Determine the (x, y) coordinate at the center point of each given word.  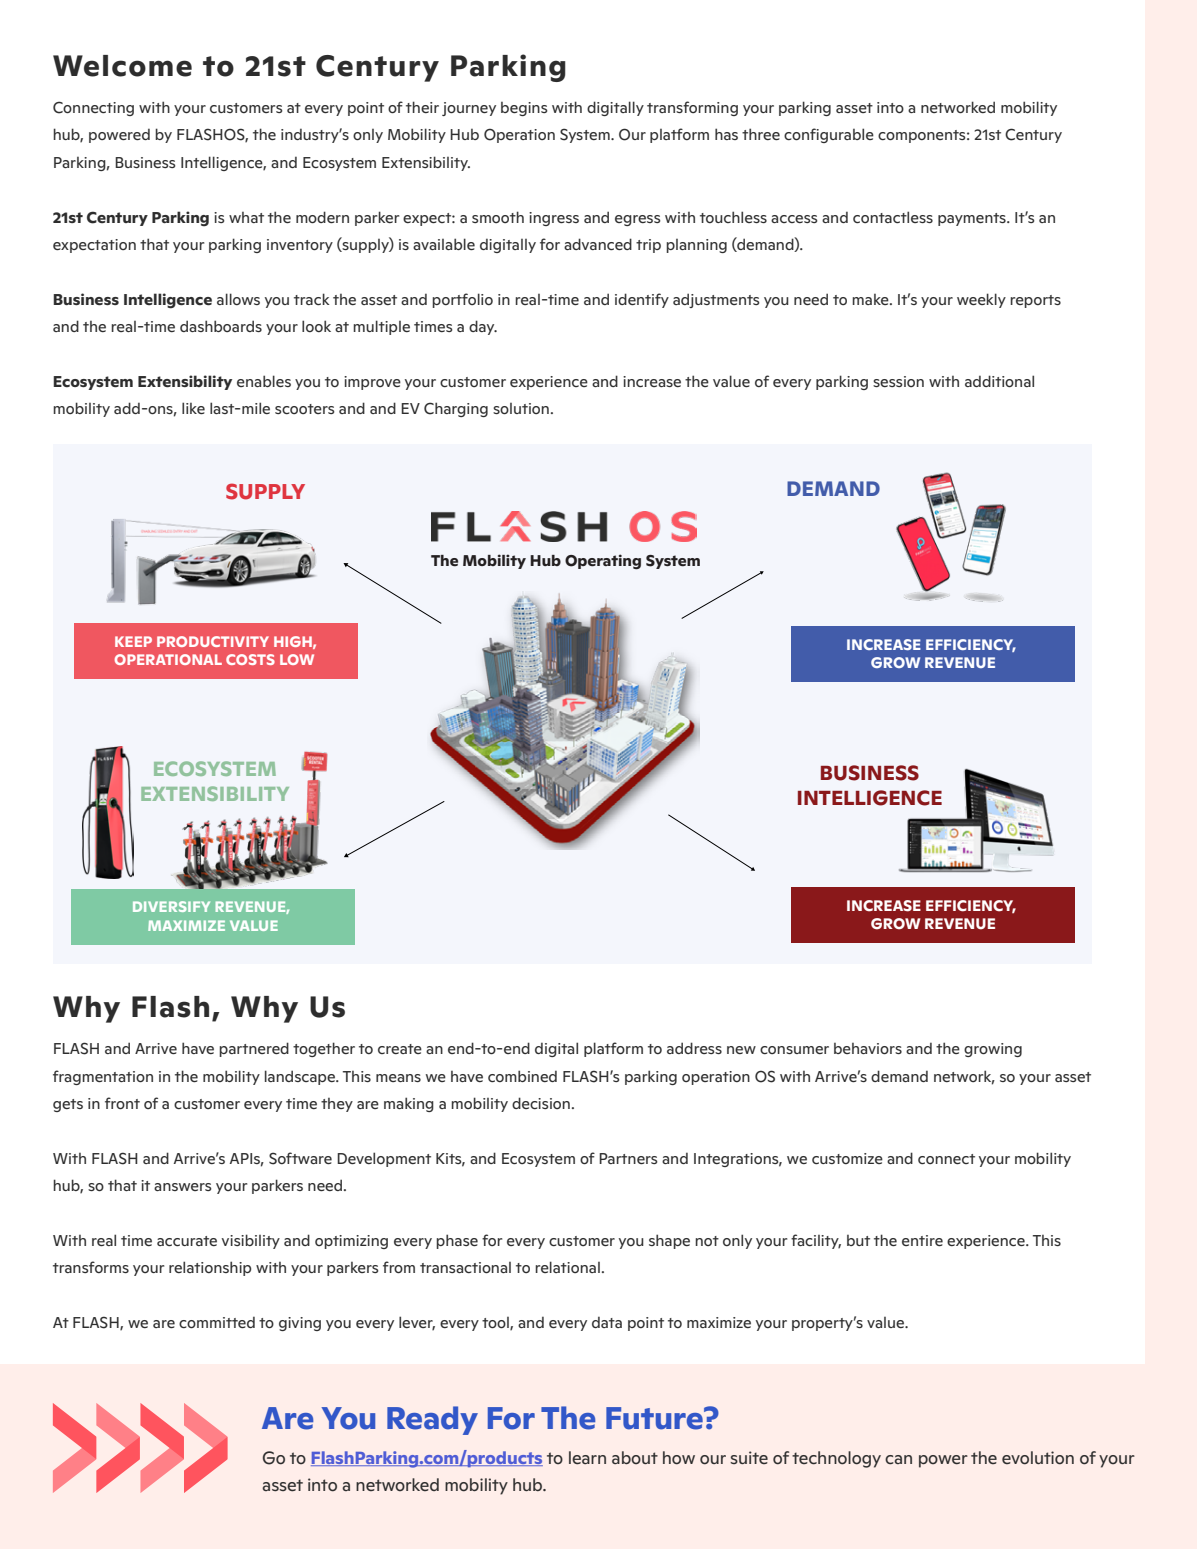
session (898, 381)
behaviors (868, 1048)
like (193, 408)
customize (847, 1158)
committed (217, 1322)
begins (524, 109)
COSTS (250, 659)
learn (587, 1458)
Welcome (122, 66)
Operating (603, 562)
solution (521, 408)
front (122, 1103)
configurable (829, 135)
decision (541, 1103)
